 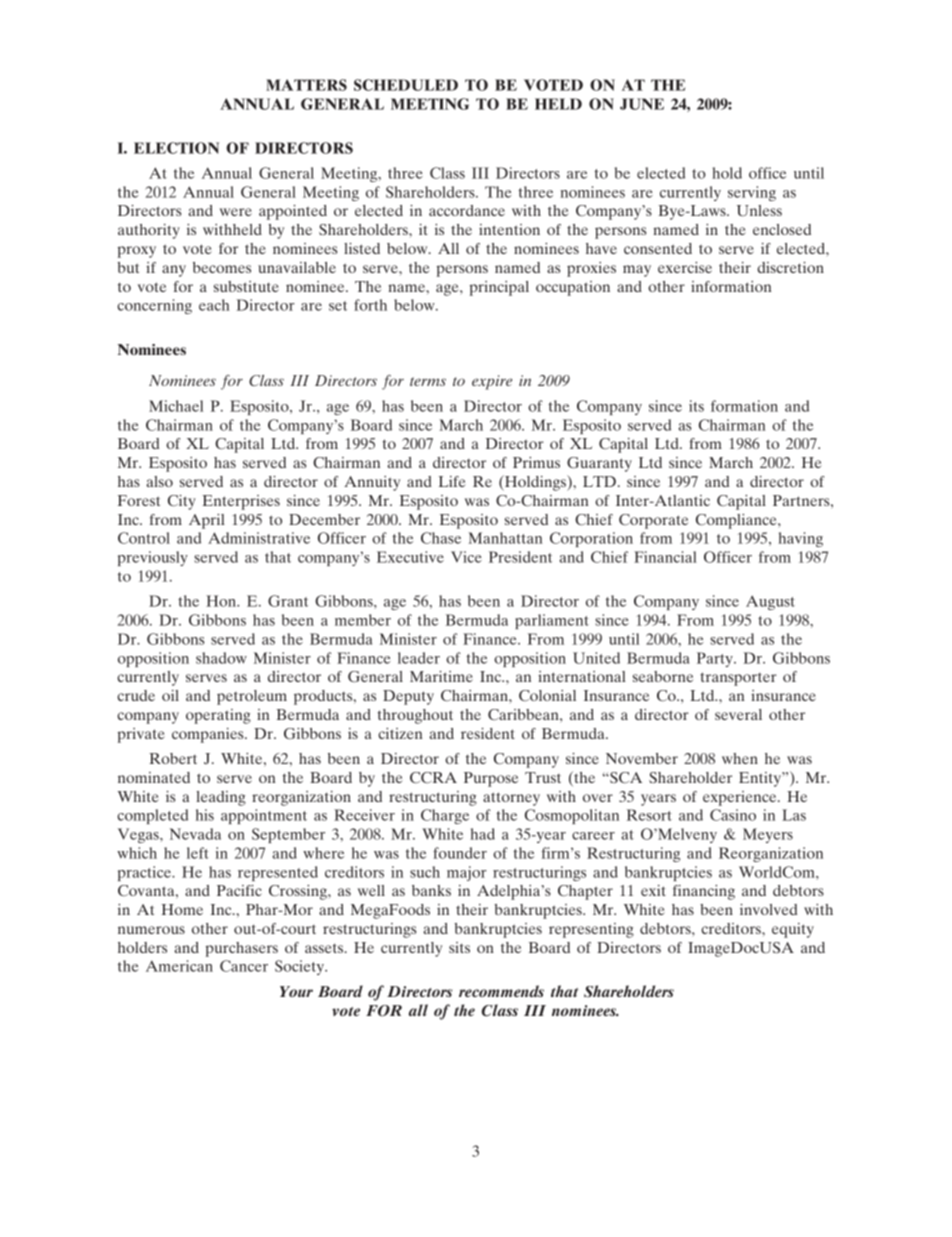 I want to click on SCHEDULED, so click(x=406, y=85).
